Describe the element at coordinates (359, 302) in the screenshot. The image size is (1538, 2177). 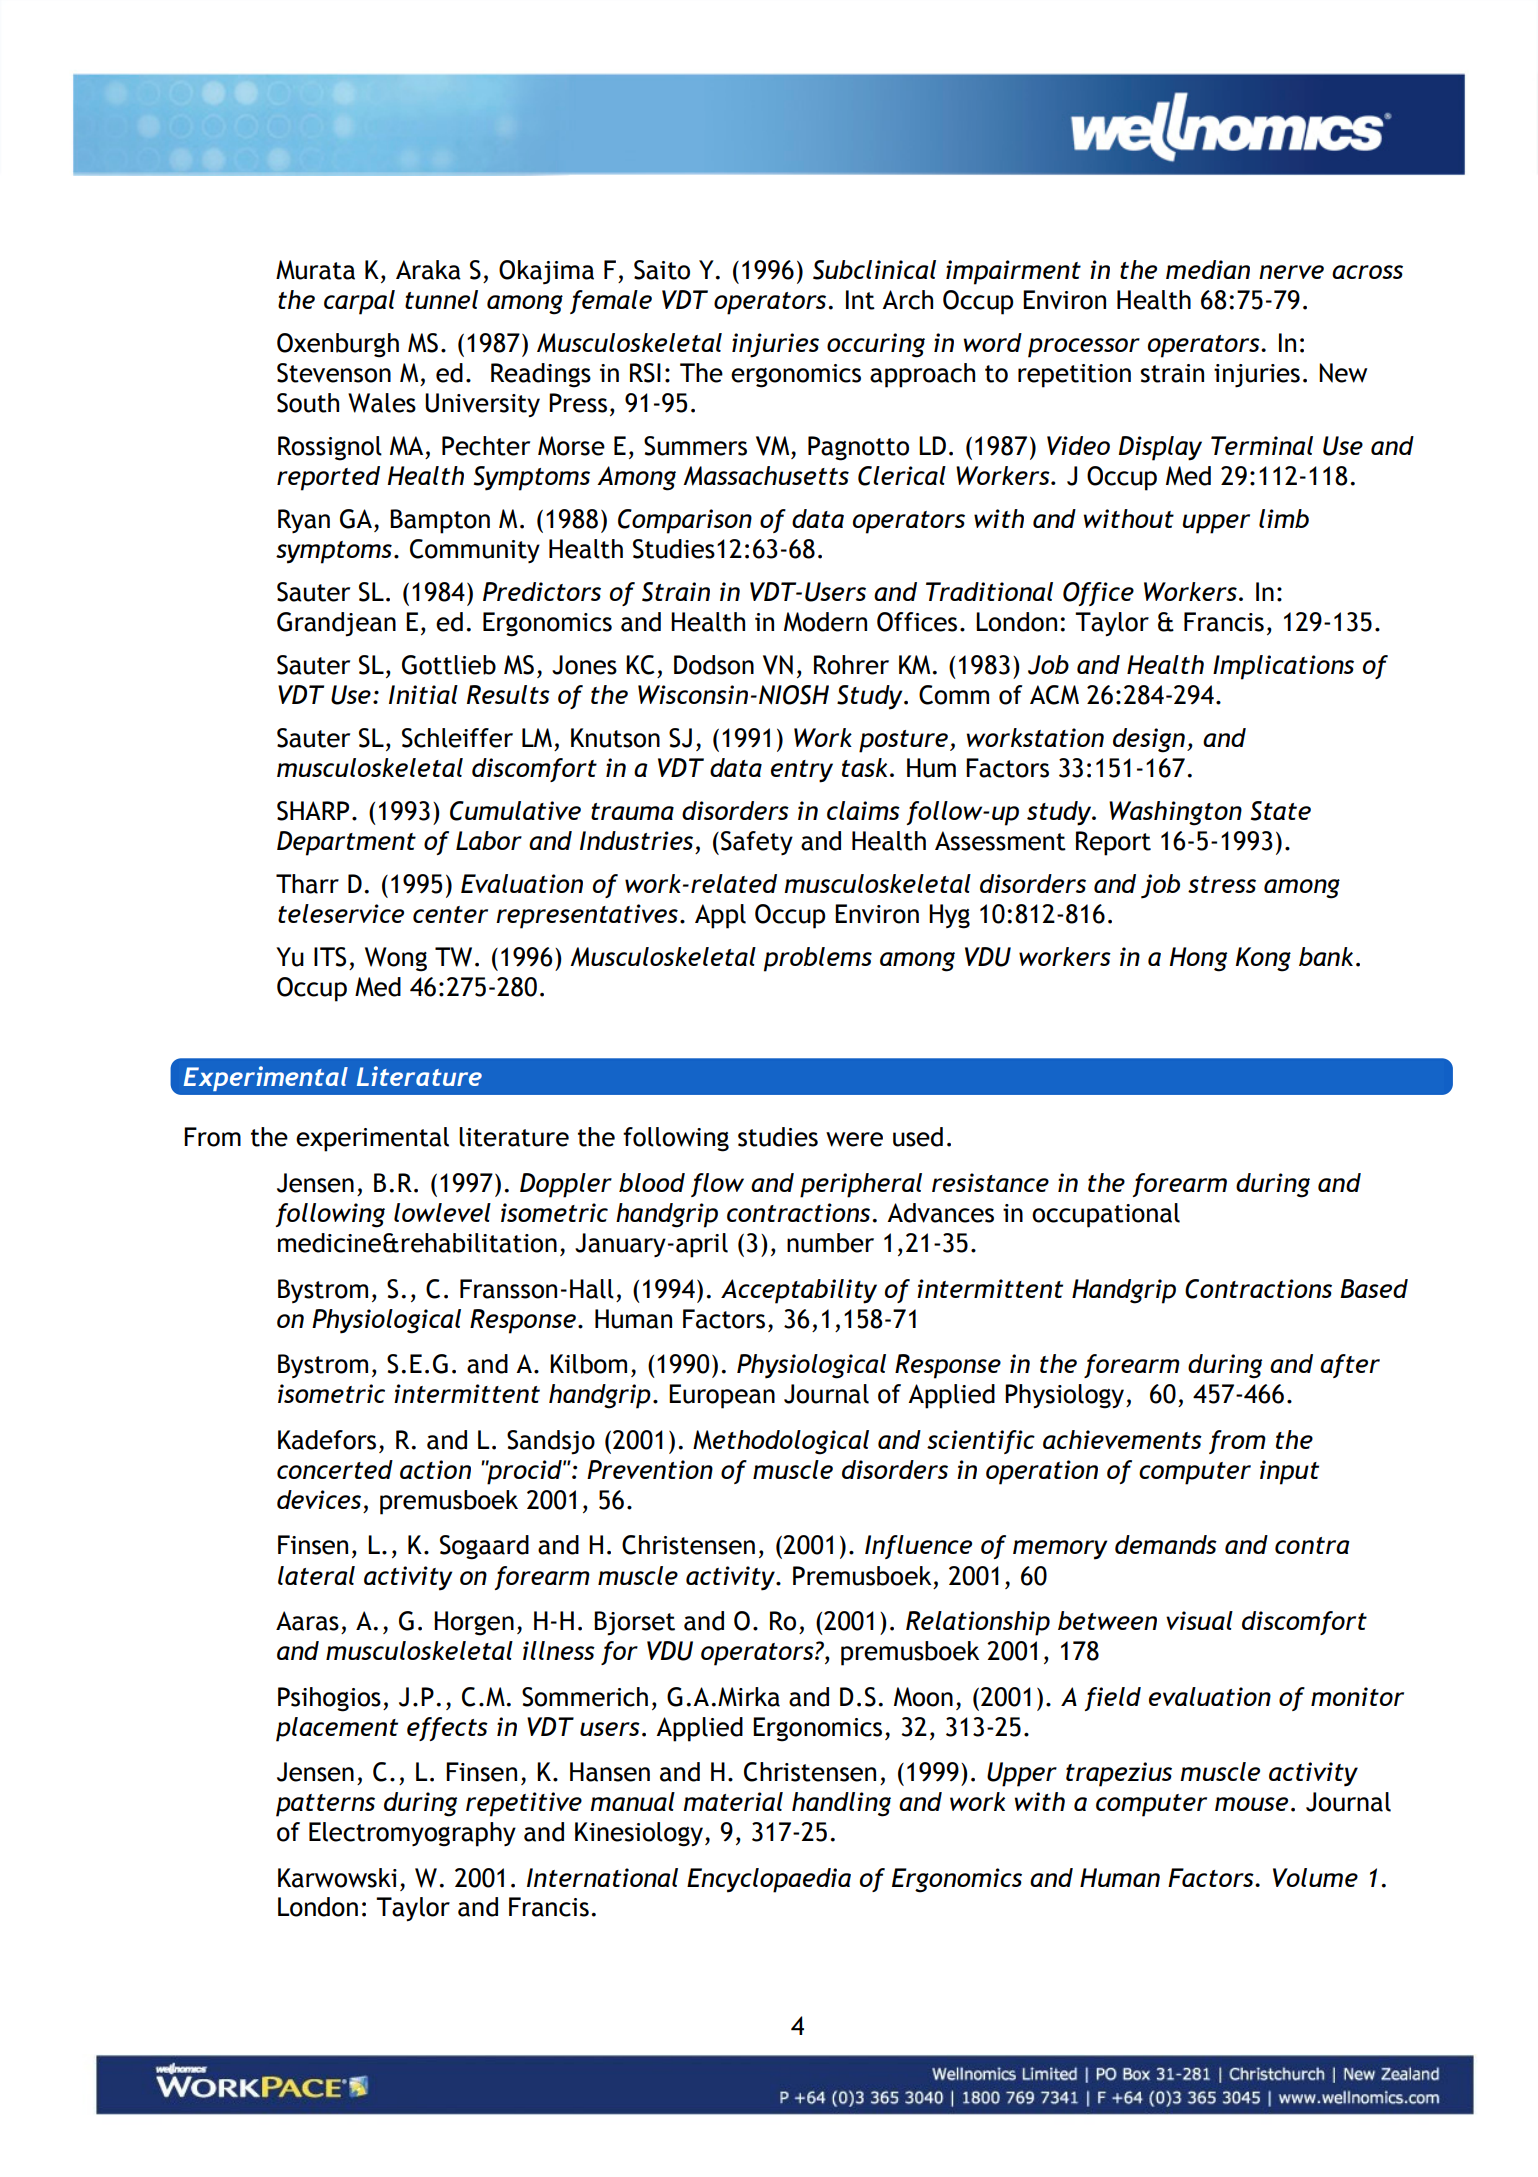
I see `carpal` at that location.
